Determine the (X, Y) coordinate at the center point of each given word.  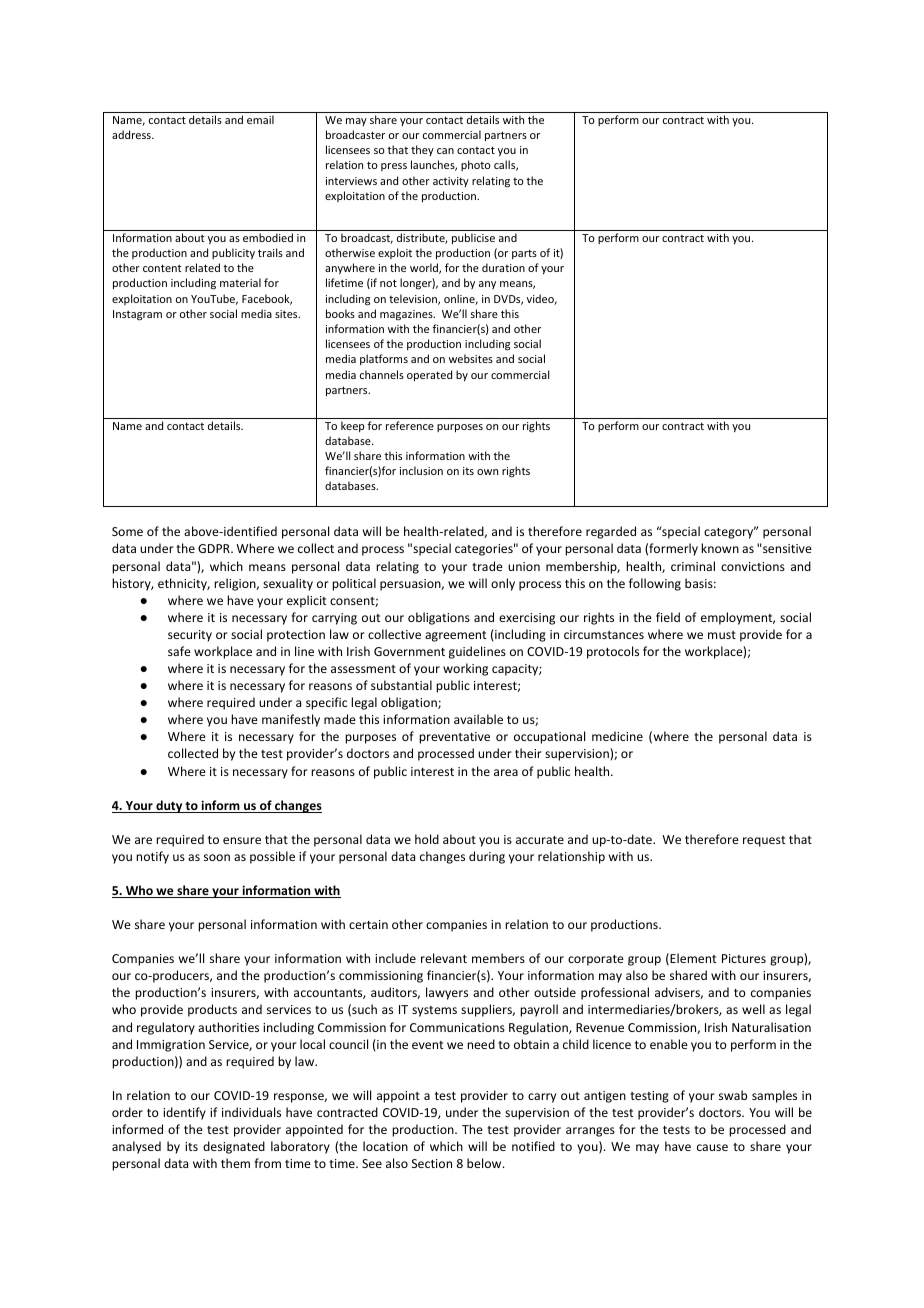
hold (427, 839)
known (720, 548)
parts (524, 254)
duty (169, 806)
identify (184, 1113)
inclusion (421, 470)
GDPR (215, 548)
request (764, 841)
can (445, 151)
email (260, 119)
